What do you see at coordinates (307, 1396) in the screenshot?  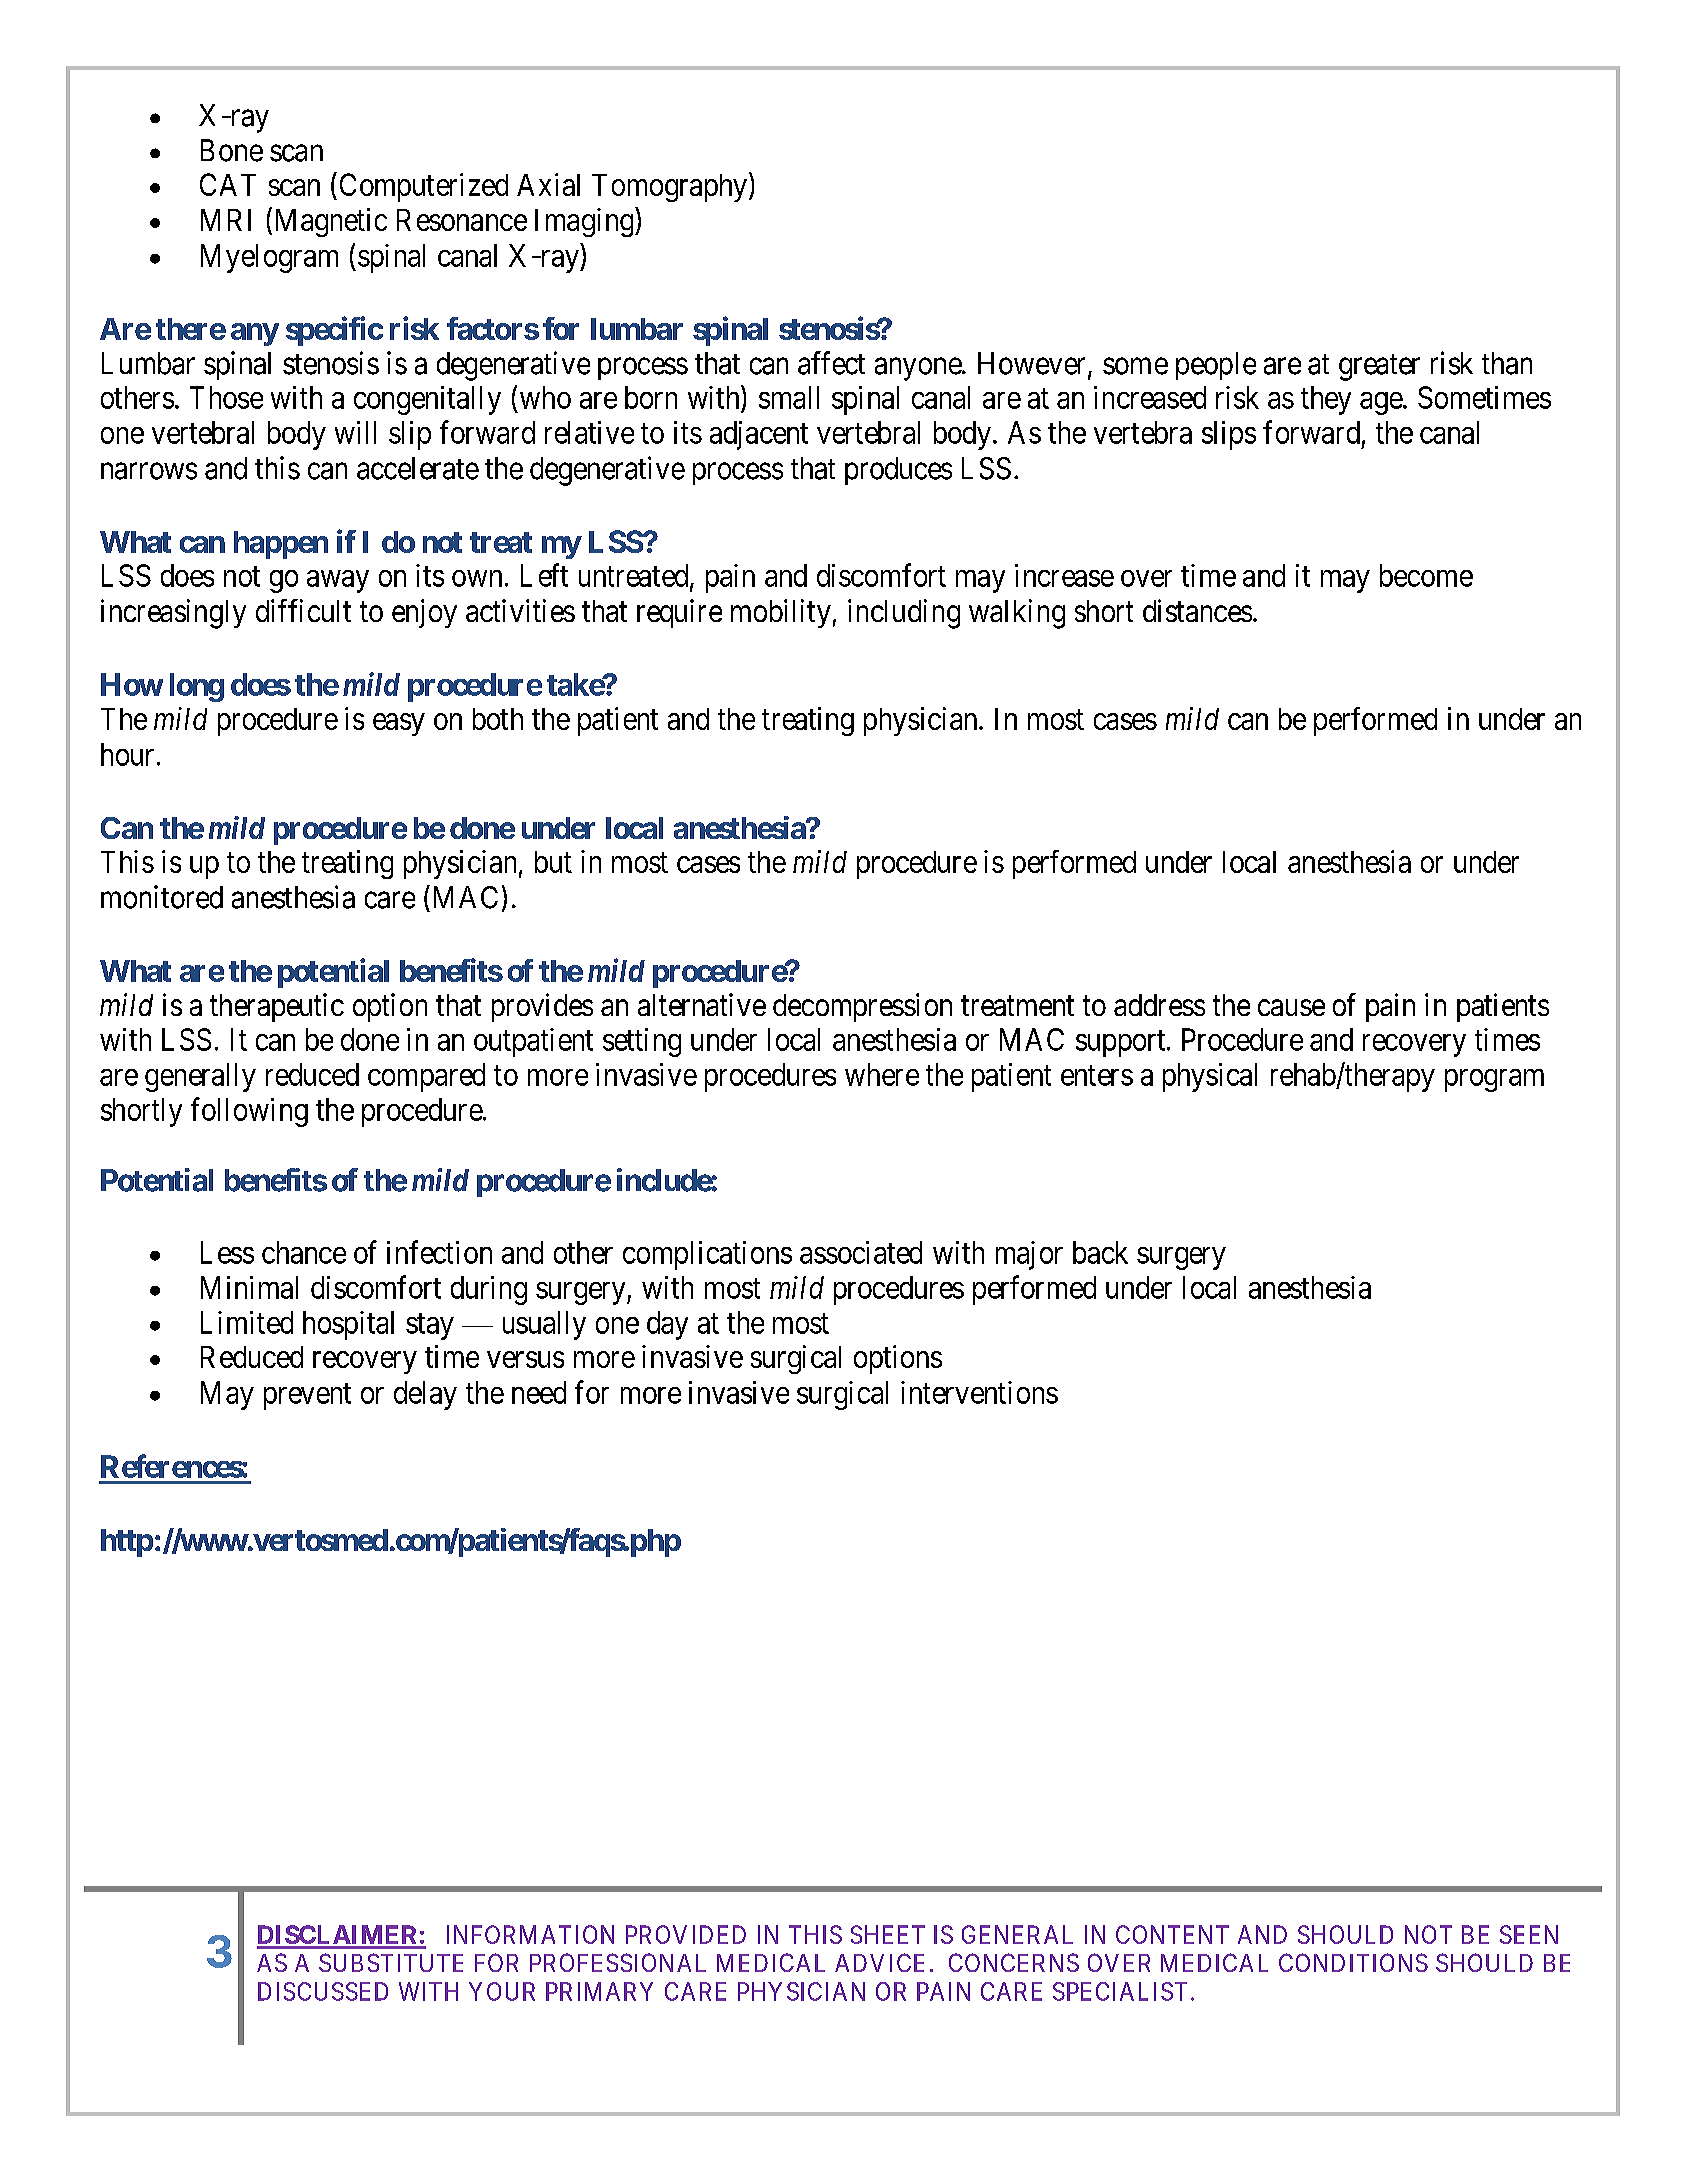 I see `prevent` at bounding box center [307, 1396].
